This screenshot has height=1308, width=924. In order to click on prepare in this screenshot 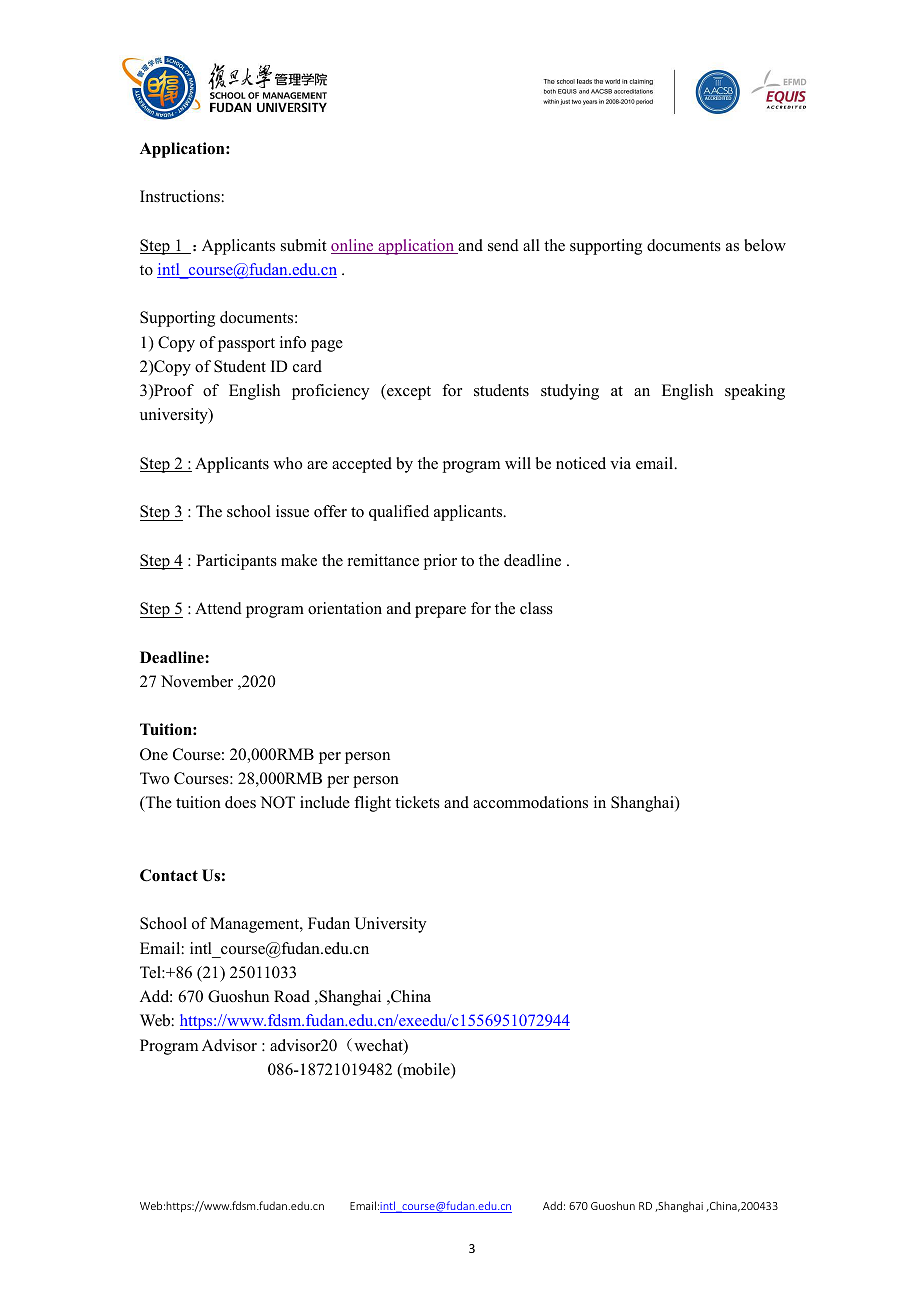, I will do `click(440, 612)`.
